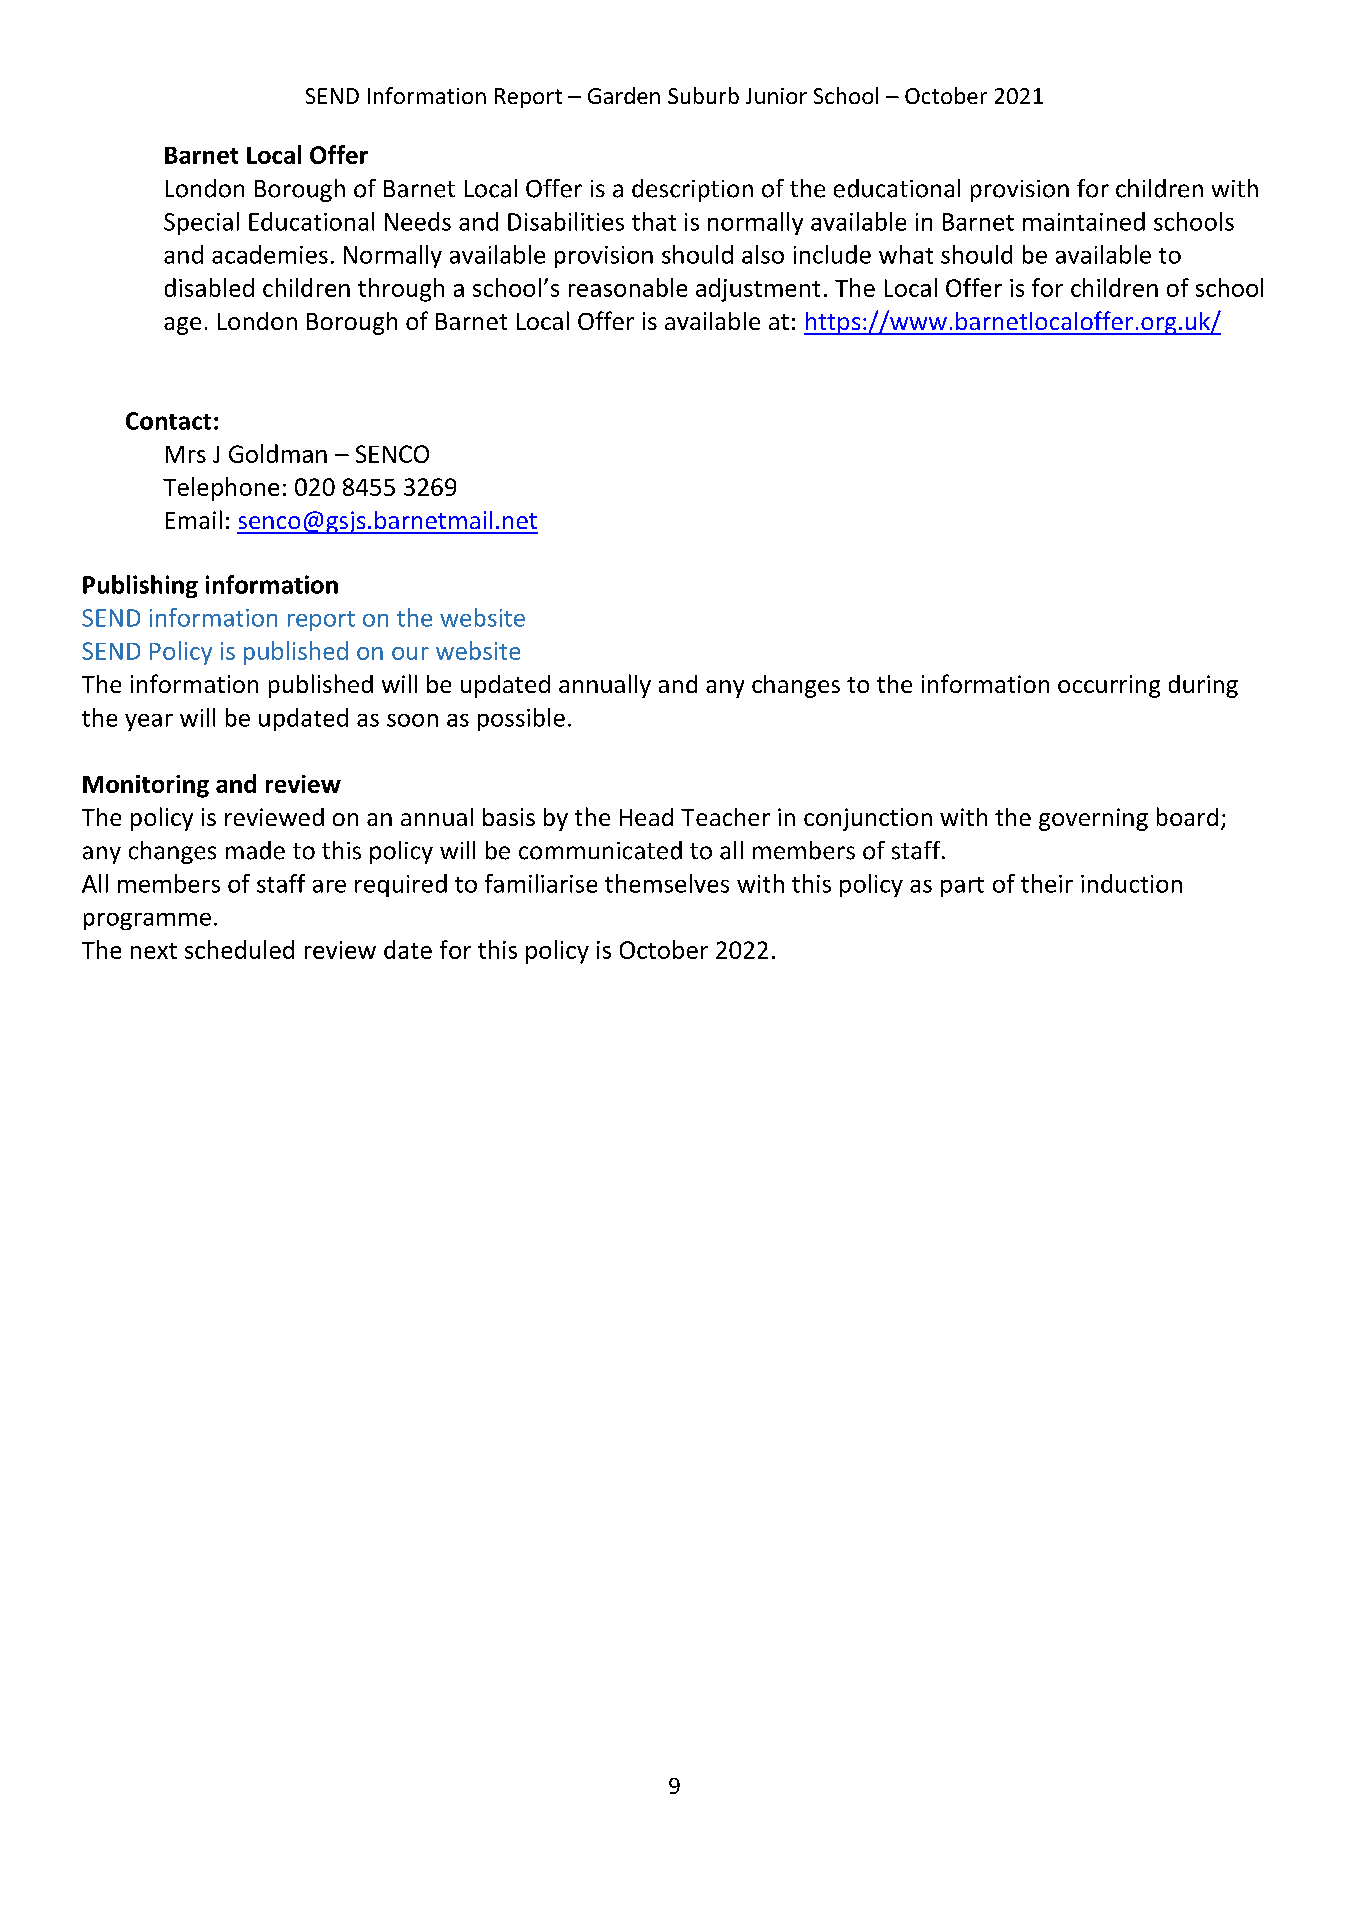 This page has height=1908, width=1349. I want to click on occurring, so click(1109, 686).
